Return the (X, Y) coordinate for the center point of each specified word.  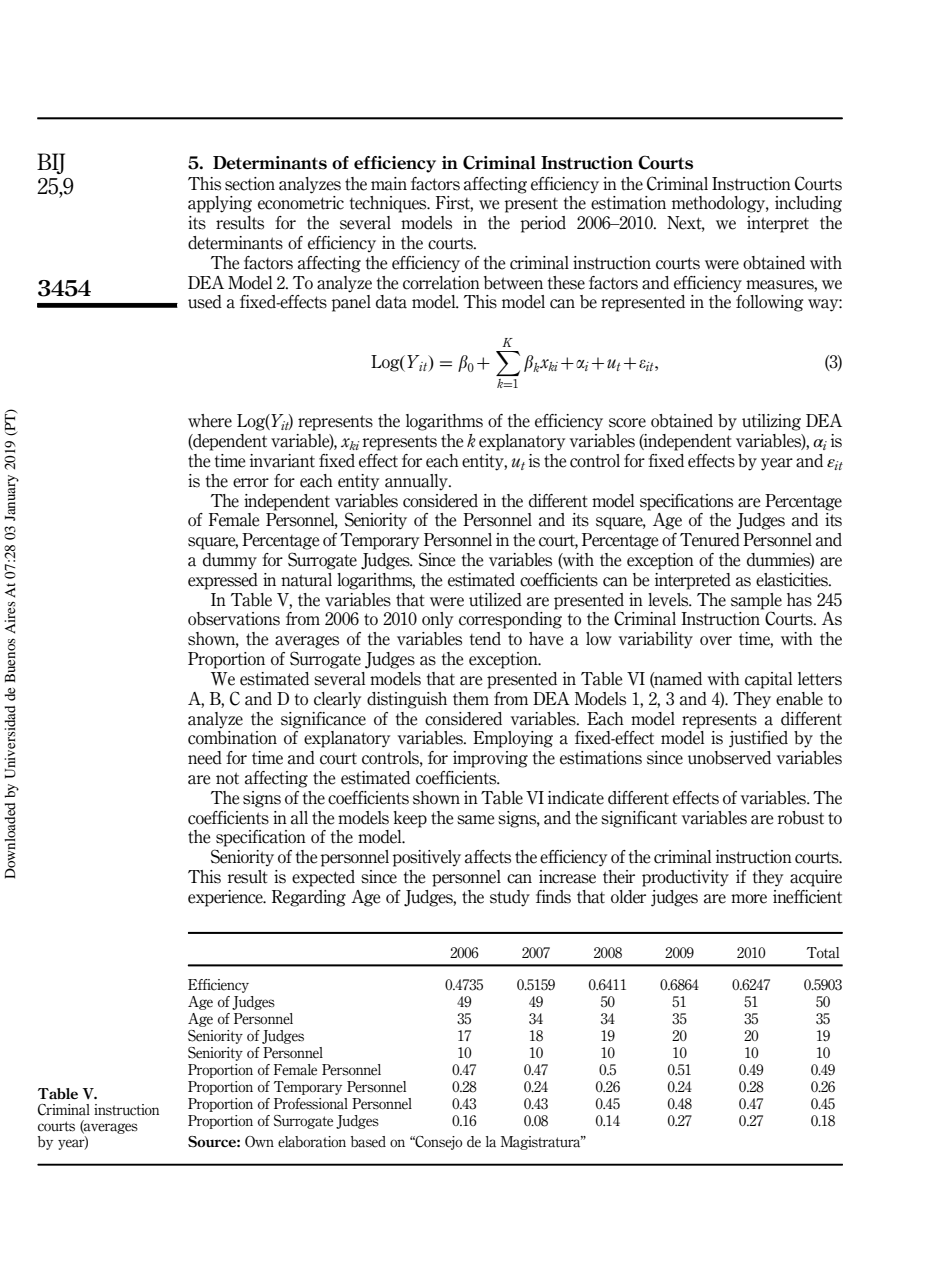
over (716, 641)
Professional (311, 1104)
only (438, 620)
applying (220, 204)
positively (426, 858)
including (808, 204)
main (389, 184)
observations (234, 619)
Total (823, 953)
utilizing (771, 422)
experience (226, 898)
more (749, 899)
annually (417, 482)
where (210, 421)
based (368, 1142)
